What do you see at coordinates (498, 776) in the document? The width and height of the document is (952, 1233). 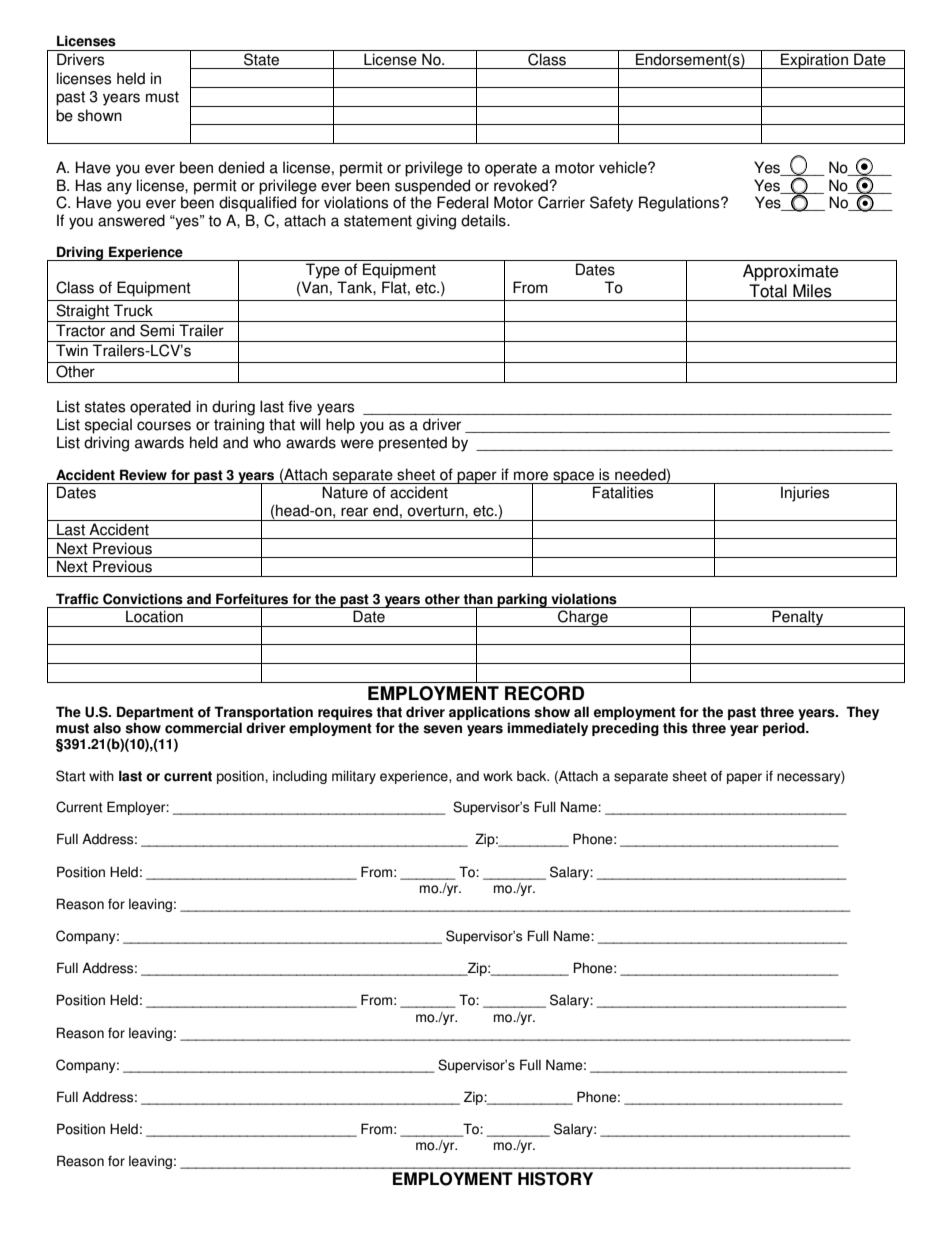 I see `work` at bounding box center [498, 776].
